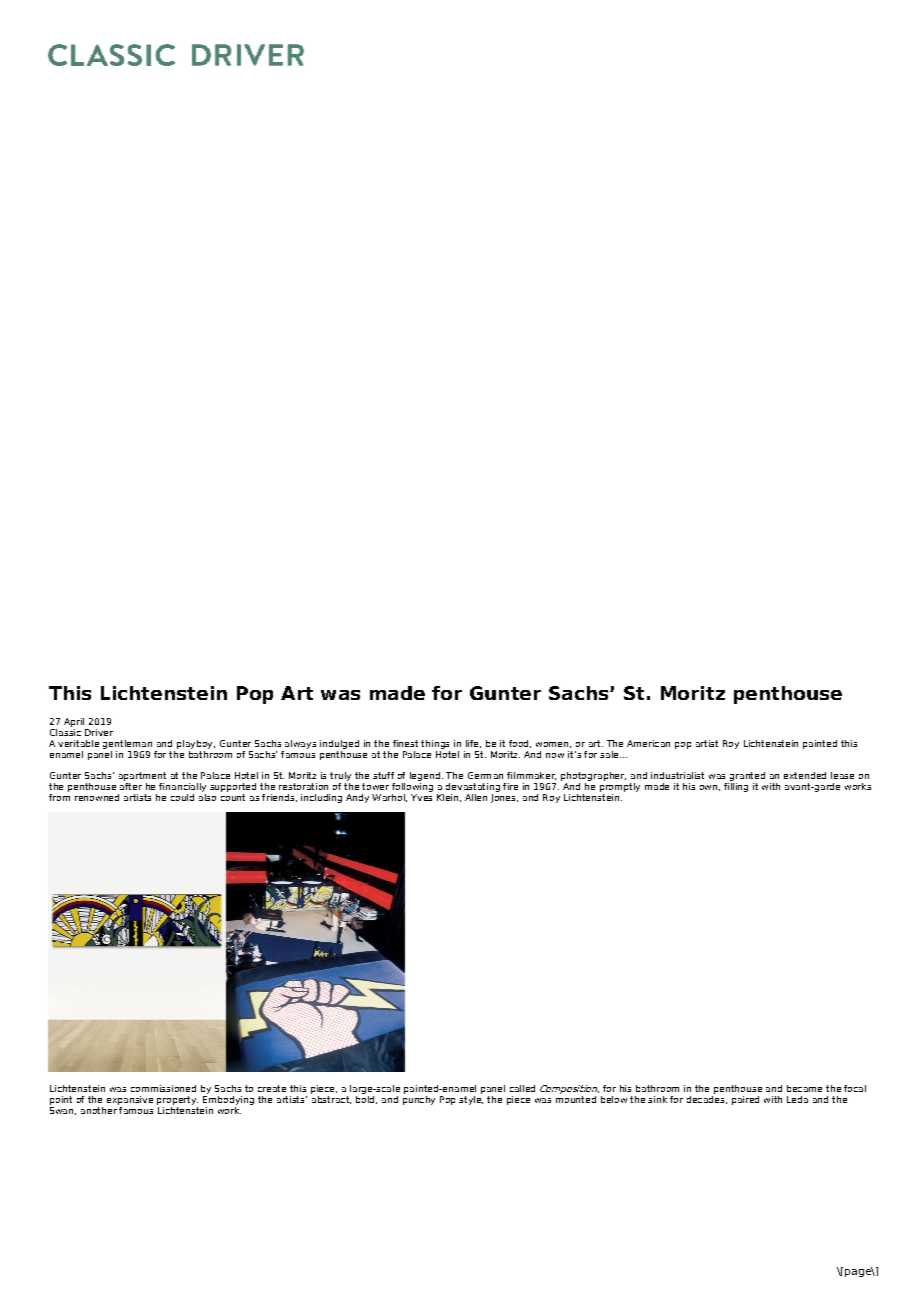 The image size is (924, 1308). What do you see at coordinates (476, 797) in the page?
I see `Allen` at bounding box center [476, 797].
